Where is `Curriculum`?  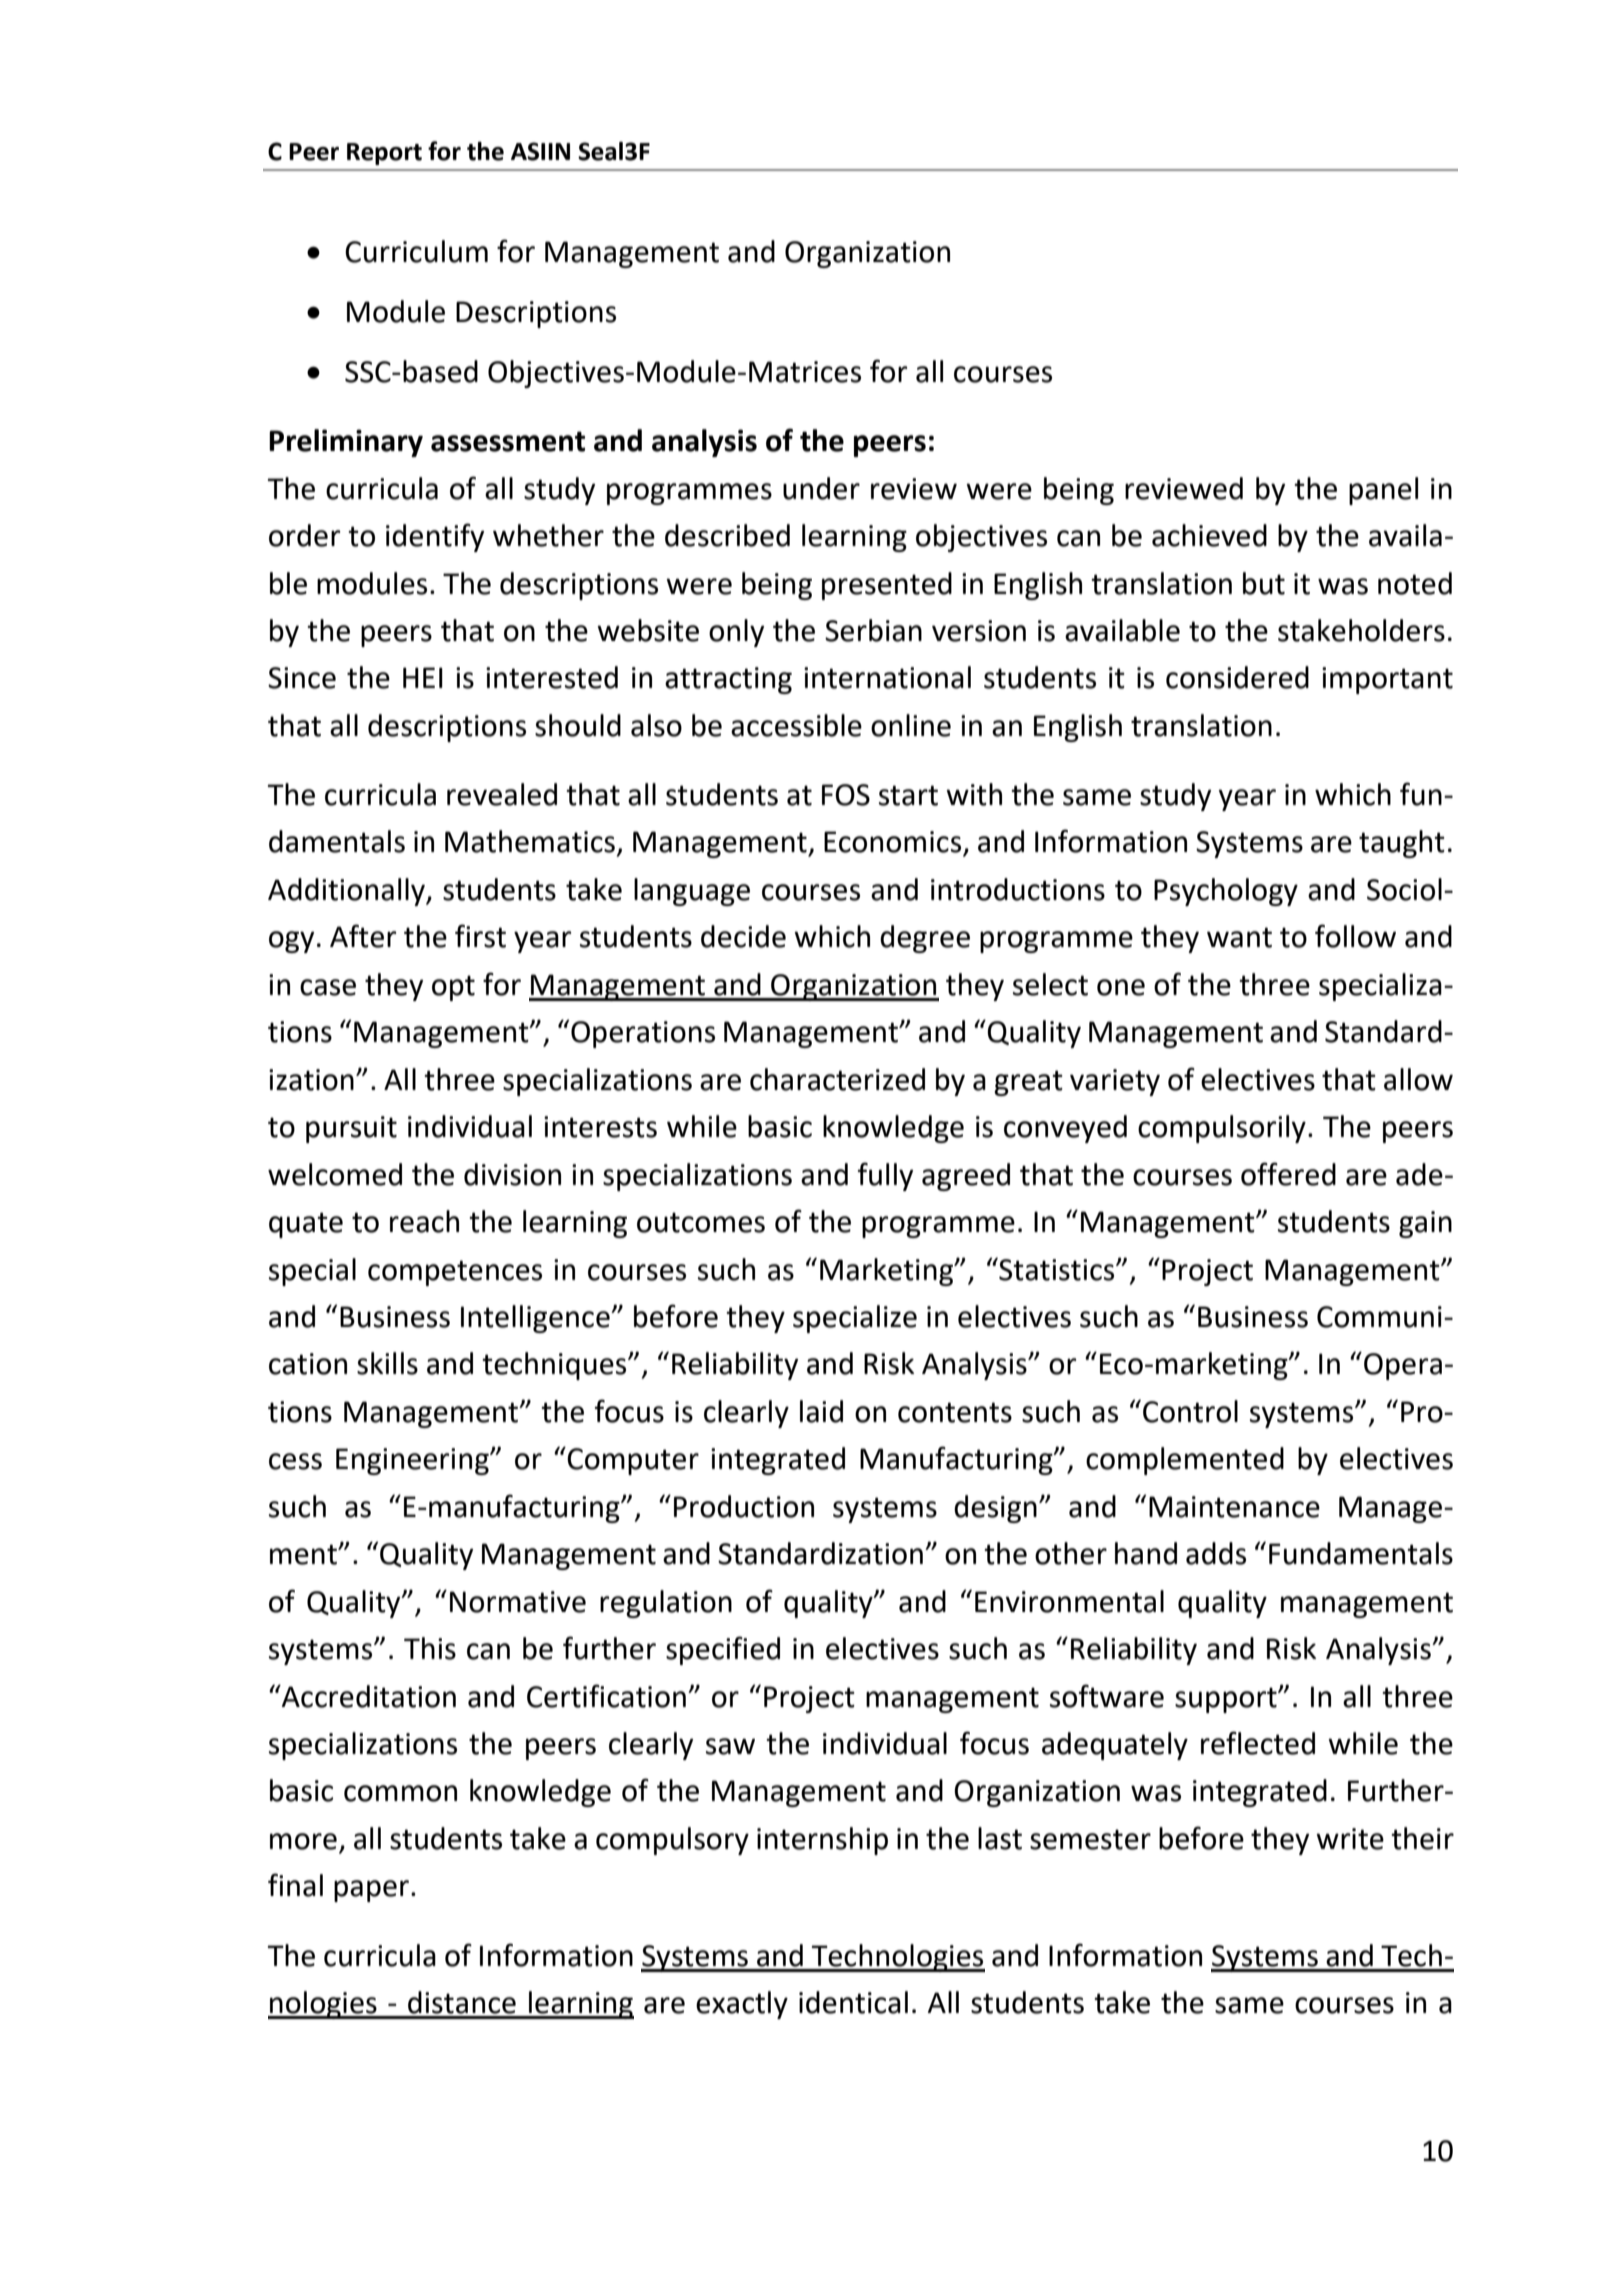 Curriculum is located at coordinates (416, 251).
